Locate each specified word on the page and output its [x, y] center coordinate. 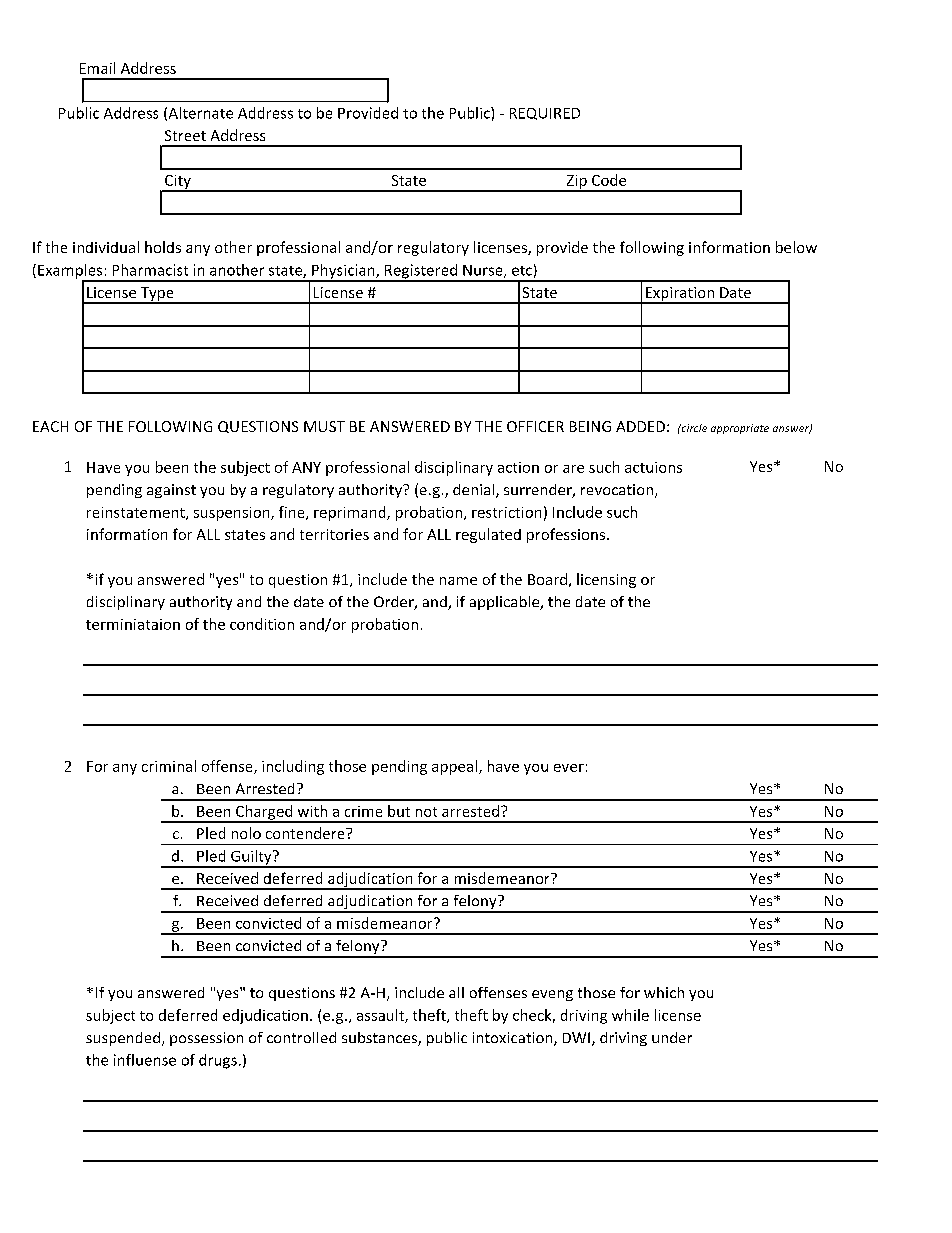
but [399, 811]
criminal [169, 766]
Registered [421, 272]
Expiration [680, 295]
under [672, 1037]
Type [157, 295]
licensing [606, 580]
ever [569, 768]
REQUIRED [545, 114]
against [171, 491]
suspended [123, 1039]
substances [380, 1039]
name [458, 581]
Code [609, 180]
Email [97, 68]
